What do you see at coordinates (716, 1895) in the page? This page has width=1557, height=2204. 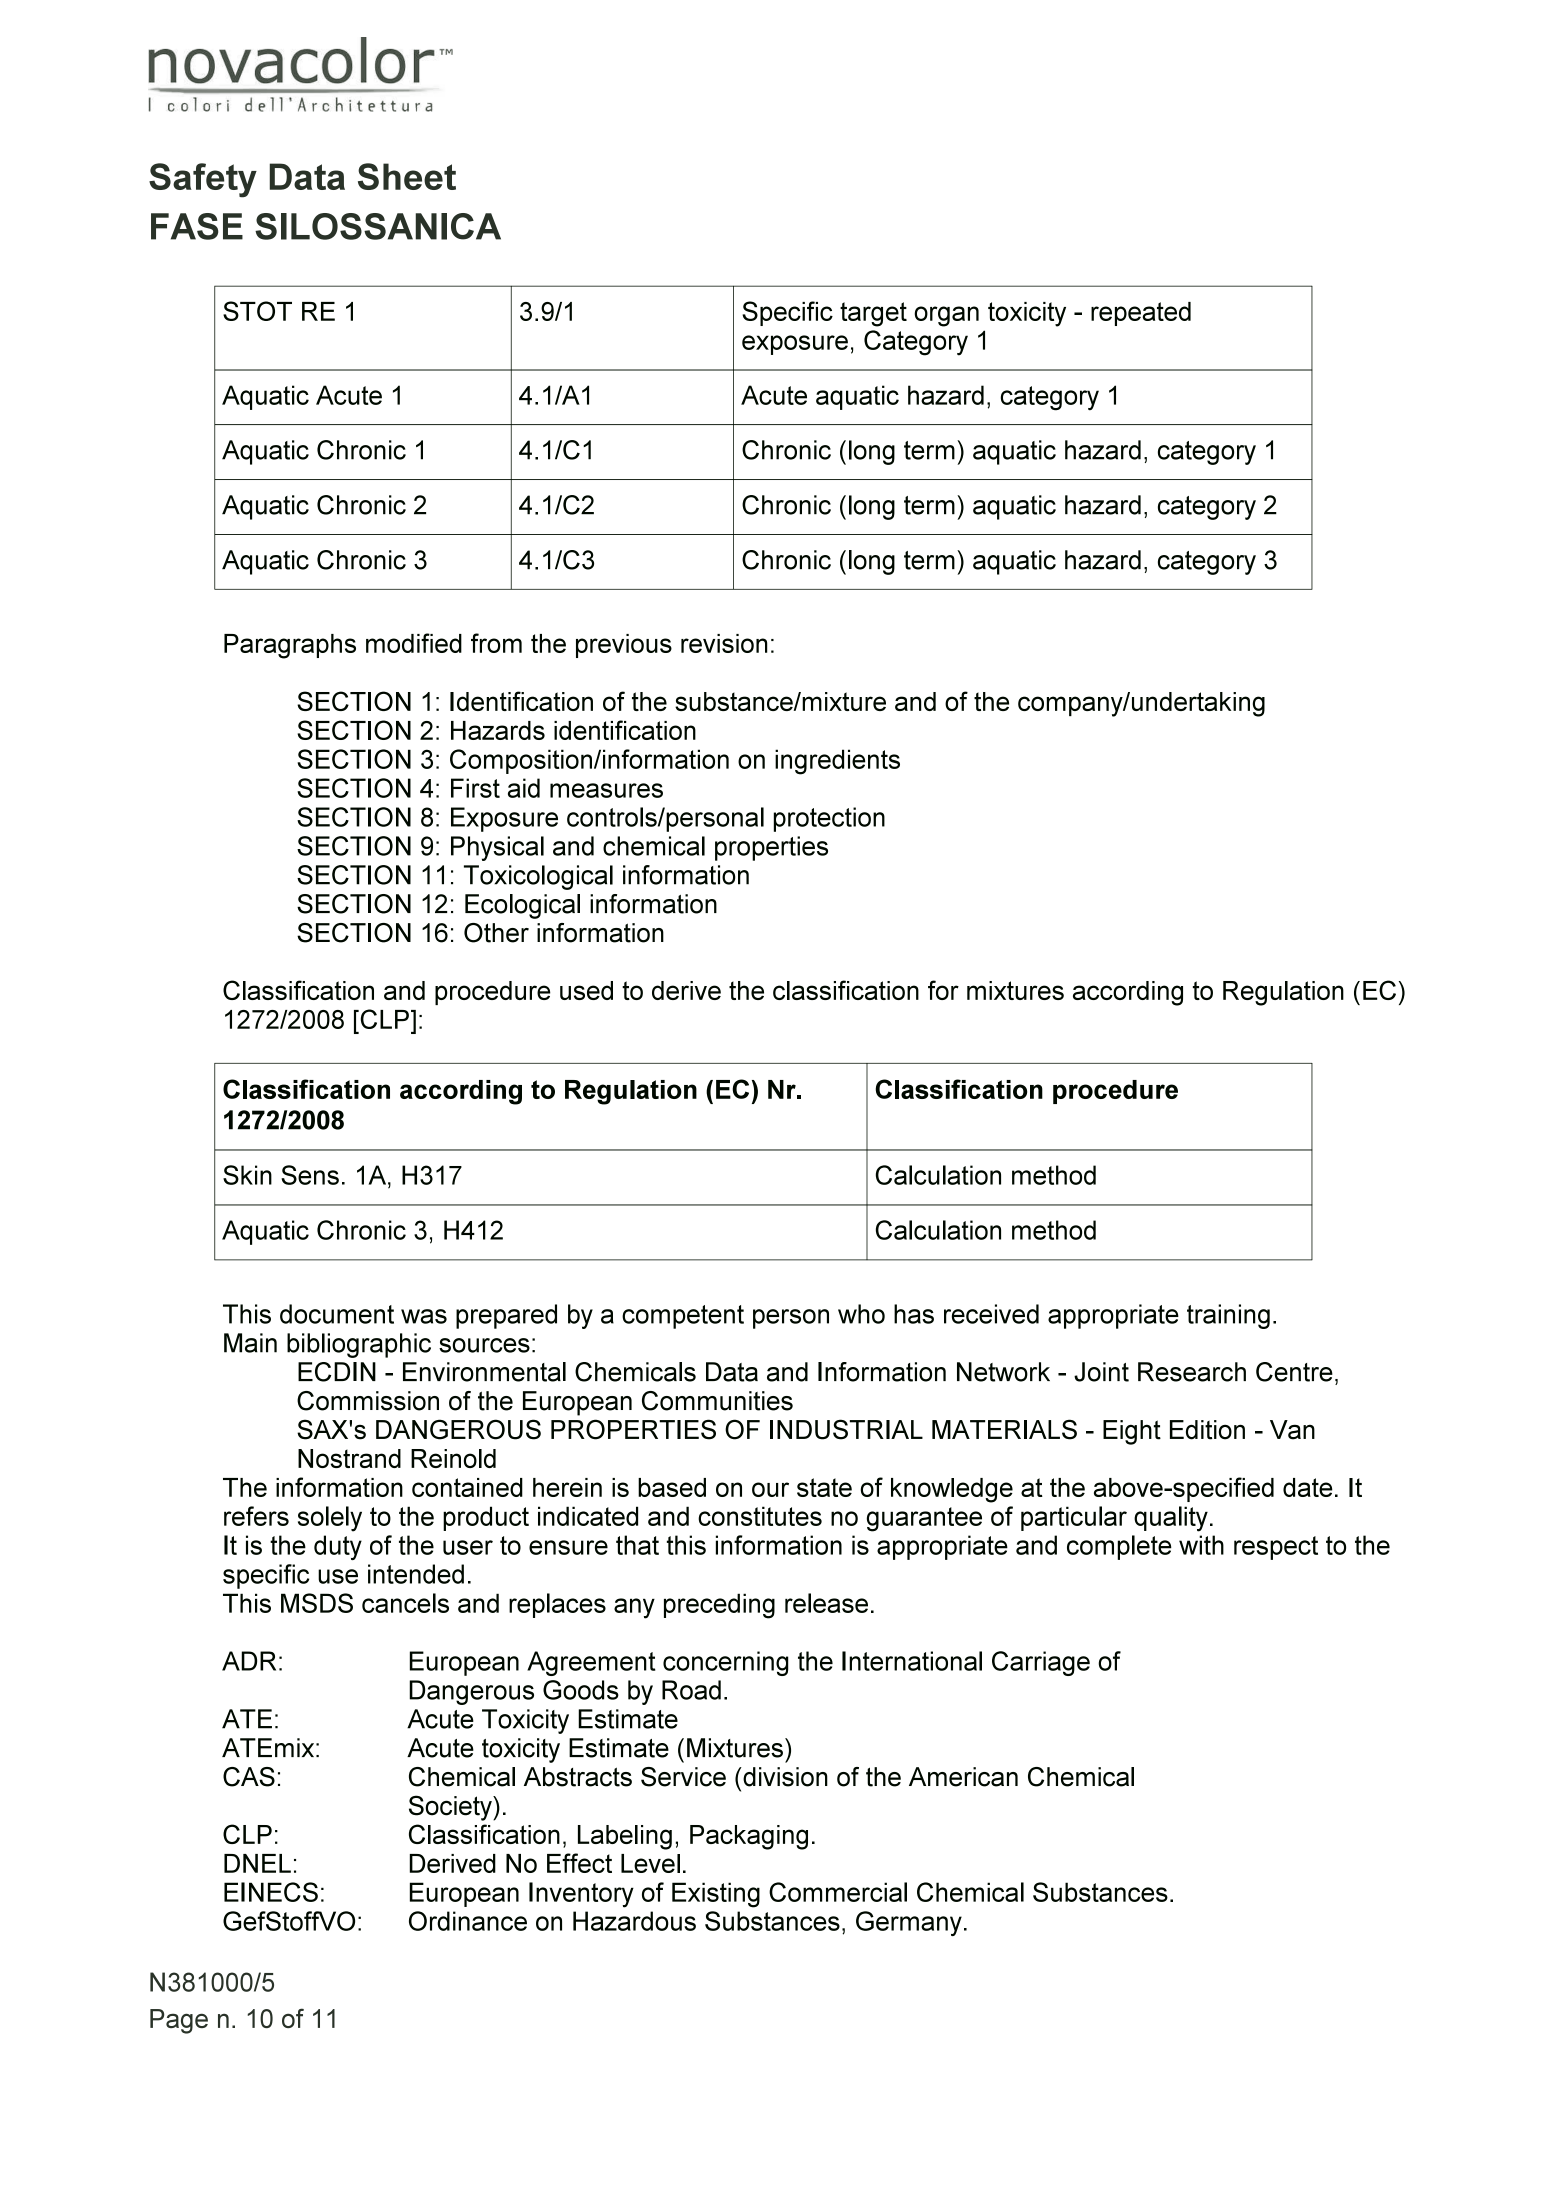 I see `Existing` at bounding box center [716, 1895].
